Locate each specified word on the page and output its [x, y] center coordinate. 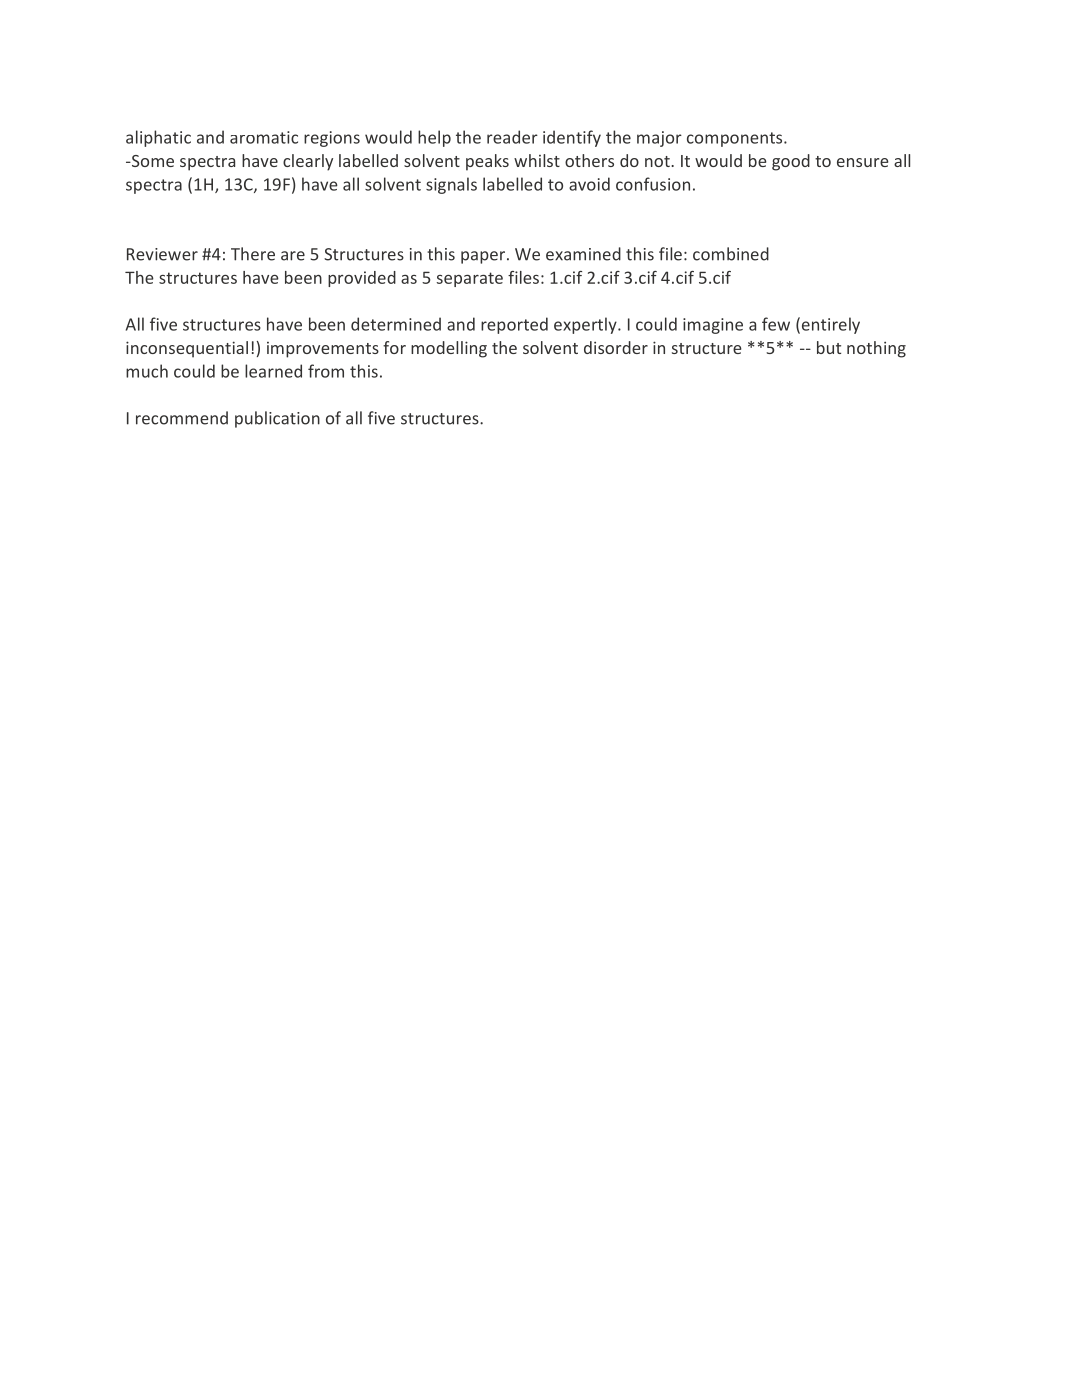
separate [470, 279]
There [253, 254]
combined [731, 254]
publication [277, 419]
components [736, 139]
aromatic [264, 137]
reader [512, 137]
